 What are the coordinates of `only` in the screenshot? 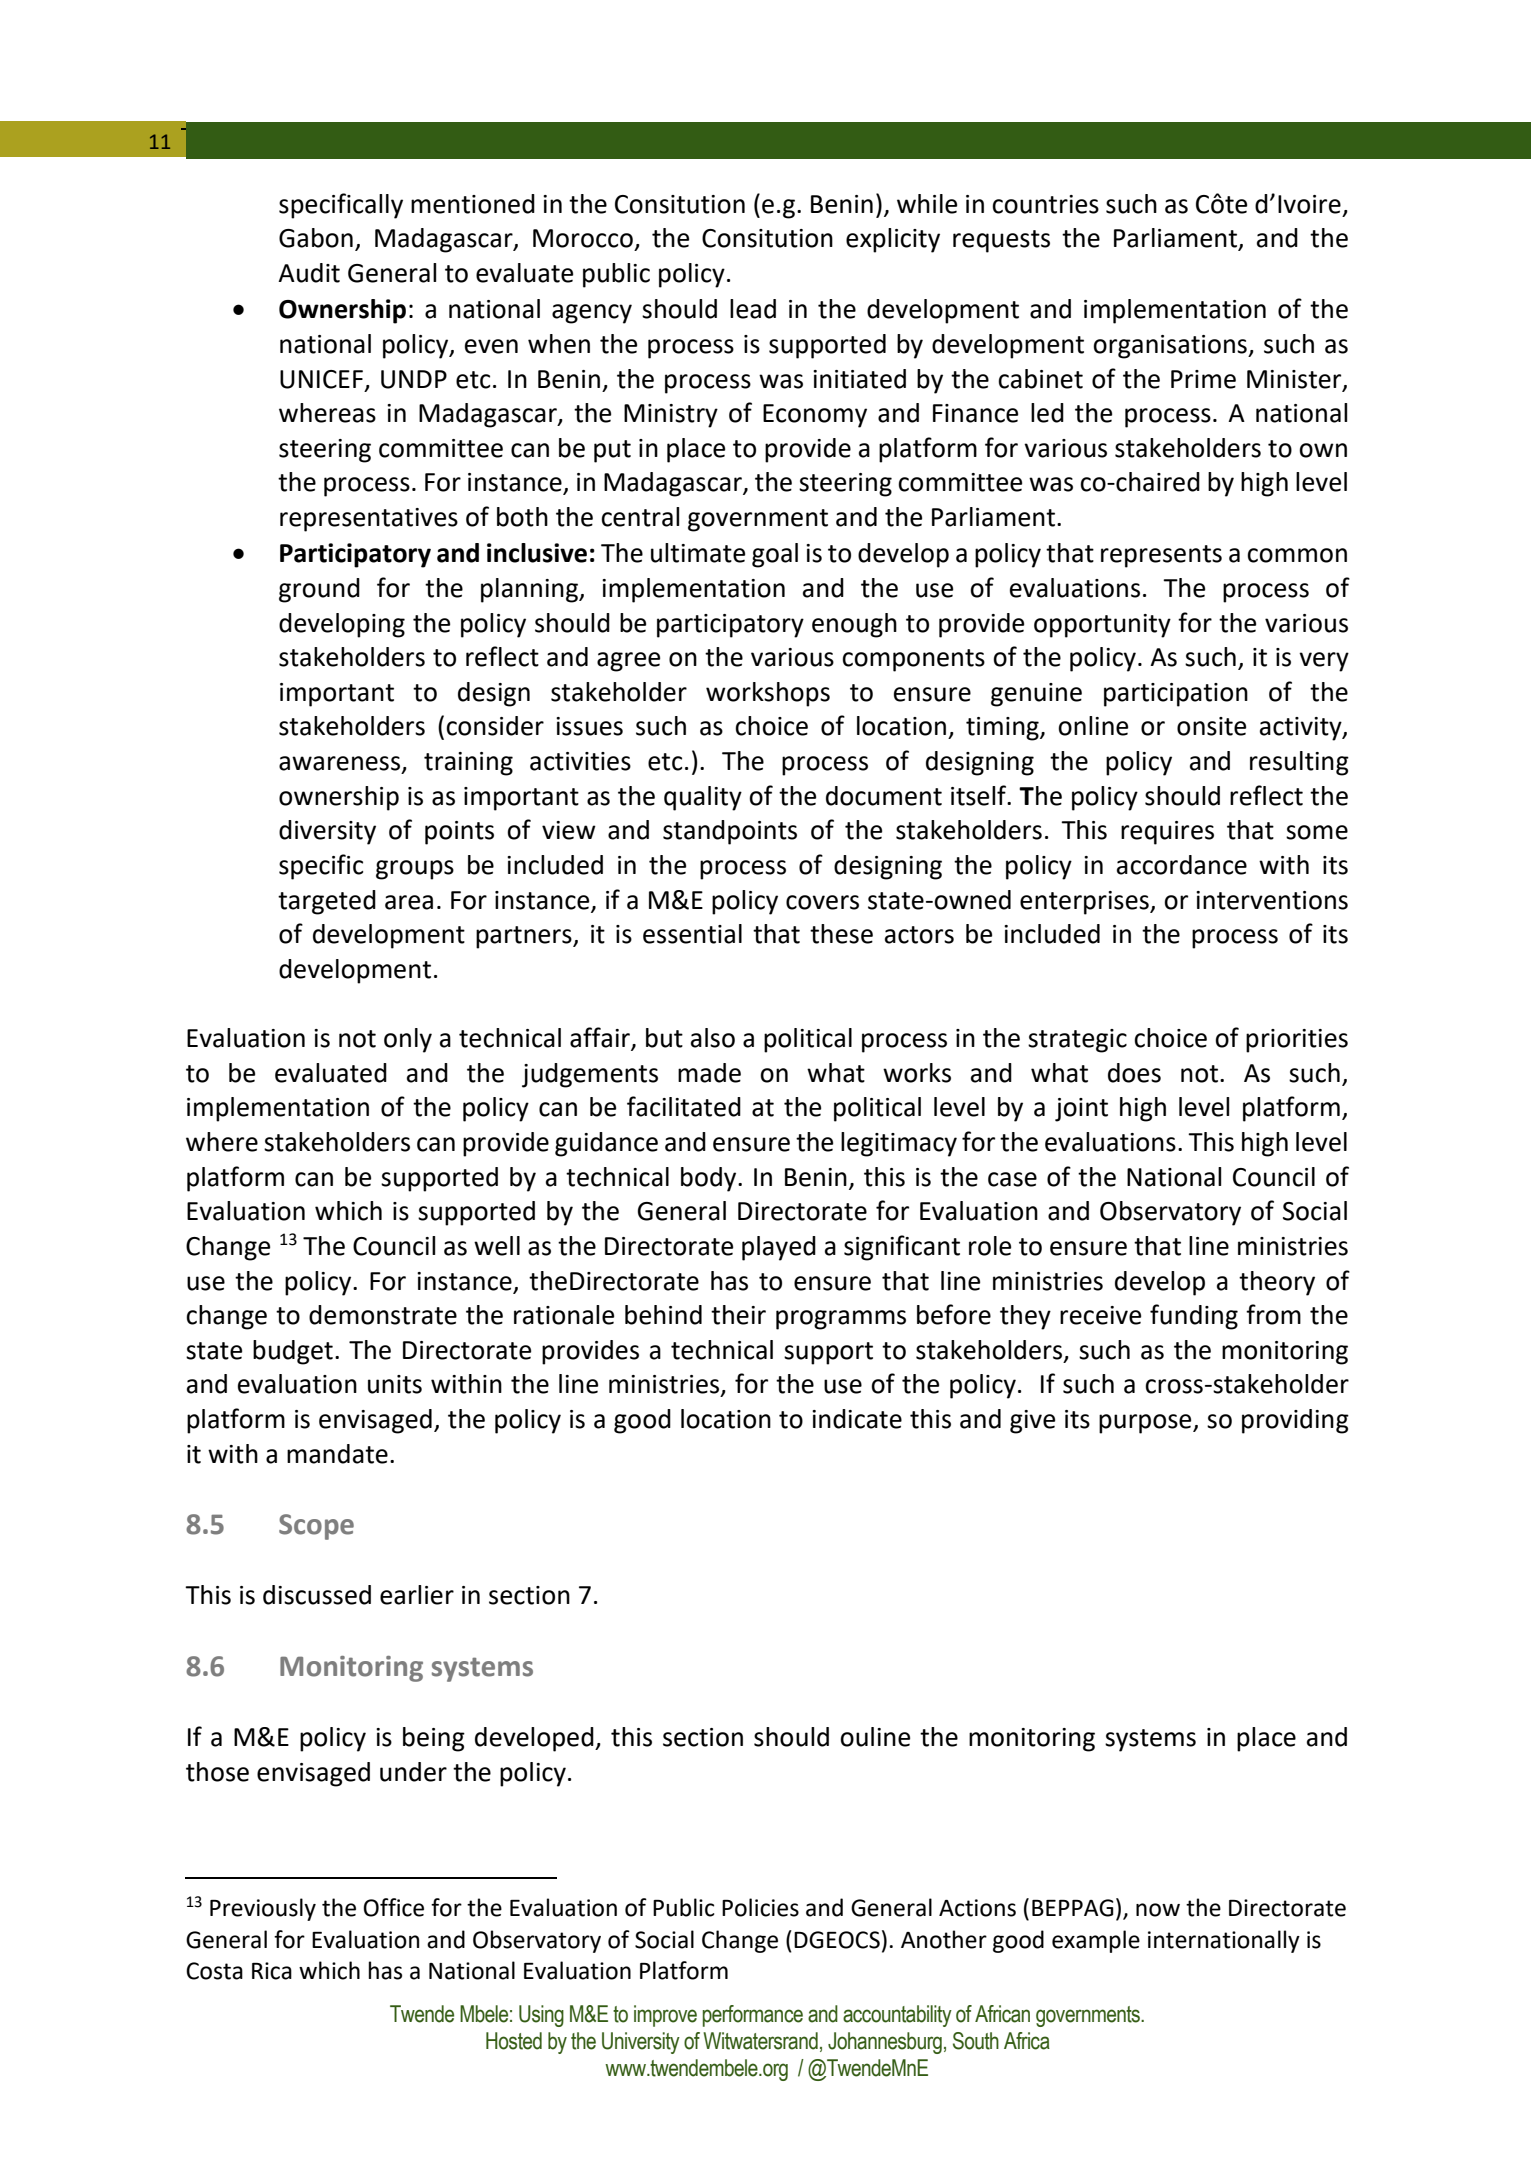 It's located at (408, 1040).
